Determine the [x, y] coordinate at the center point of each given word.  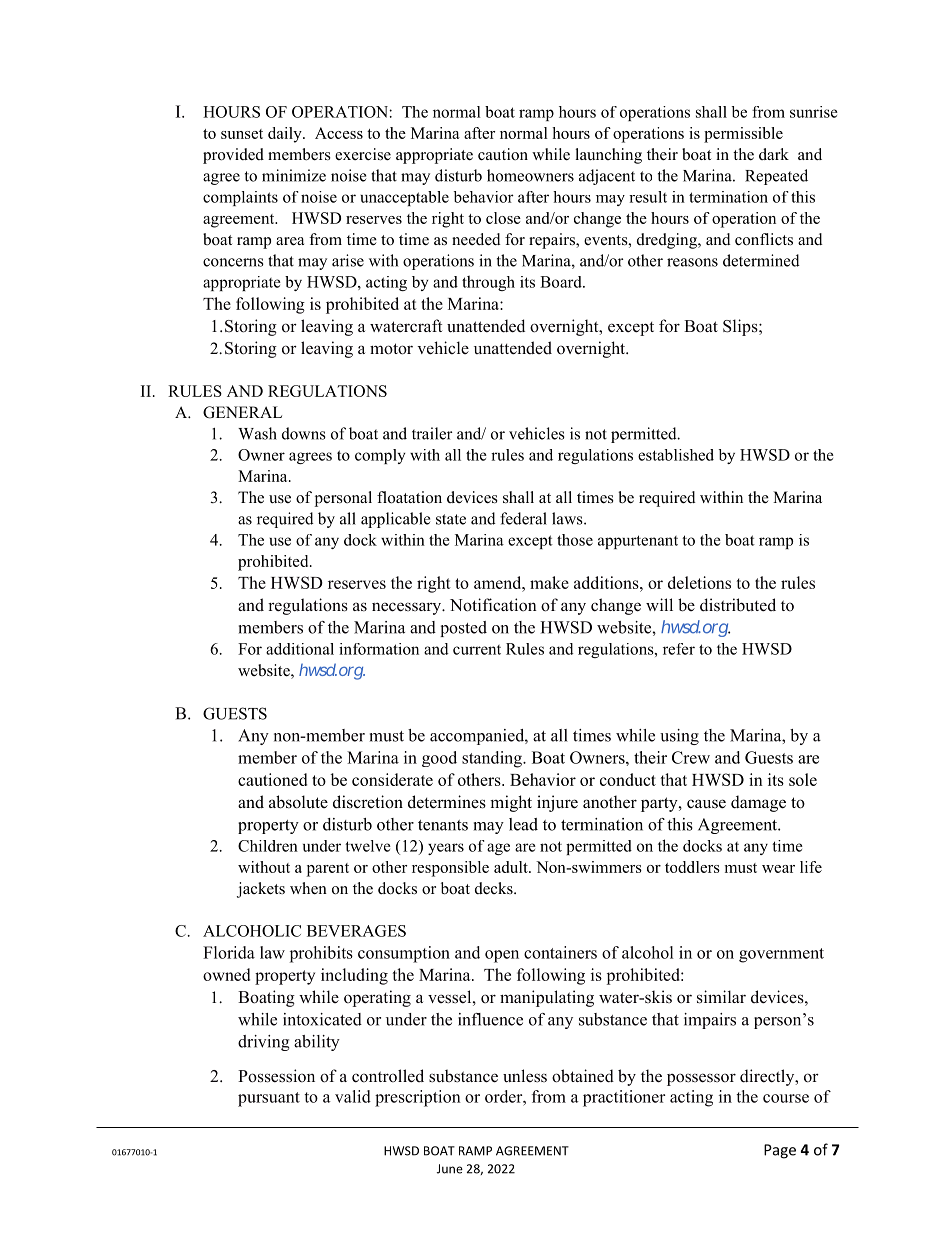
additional [300, 649]
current [477, 650]
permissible [743, 135]
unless [525, 1076]
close [503, 218]
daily [286, 135]
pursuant [269, 1099]
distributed [738, 605]
